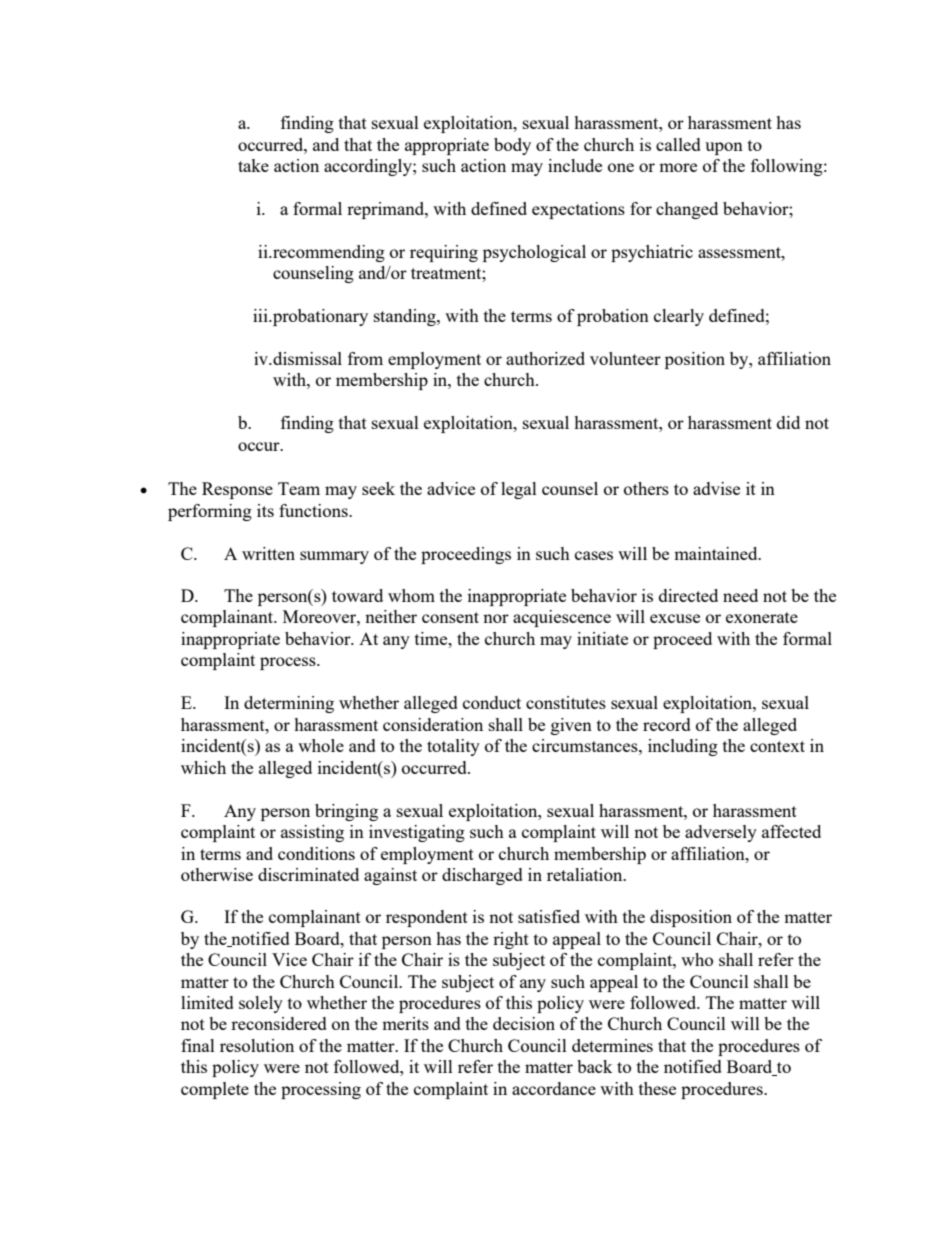  Describe the element at coordinates (657, 1088) in the document. I see `these` at that location.
